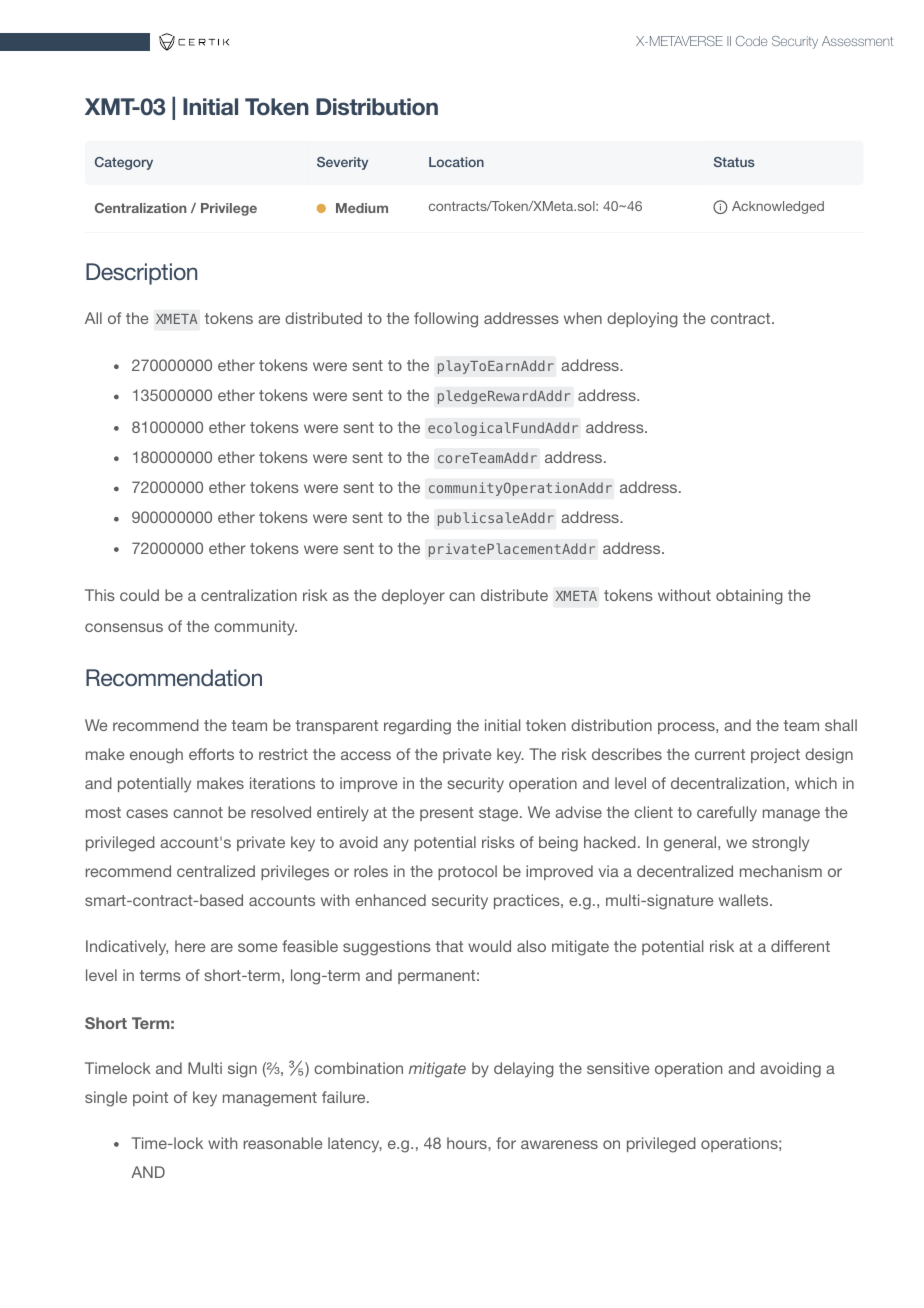 The image size is (924, 1308). Describe the element at coordinates (642, 320) in the document. I see `deploying` at that location.
